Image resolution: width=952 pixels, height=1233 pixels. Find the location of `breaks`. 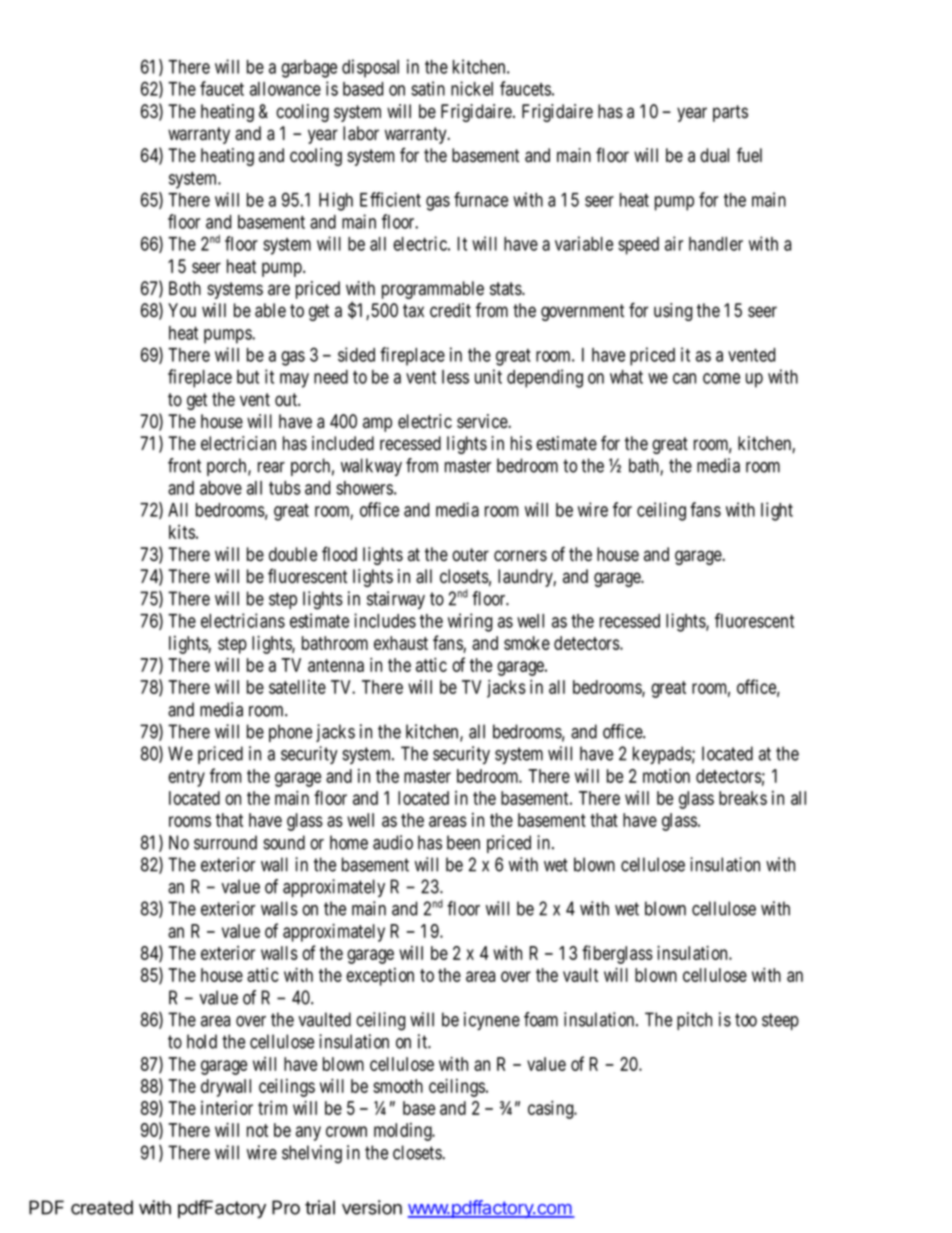

breaks is located at coordinates (743, 798).
